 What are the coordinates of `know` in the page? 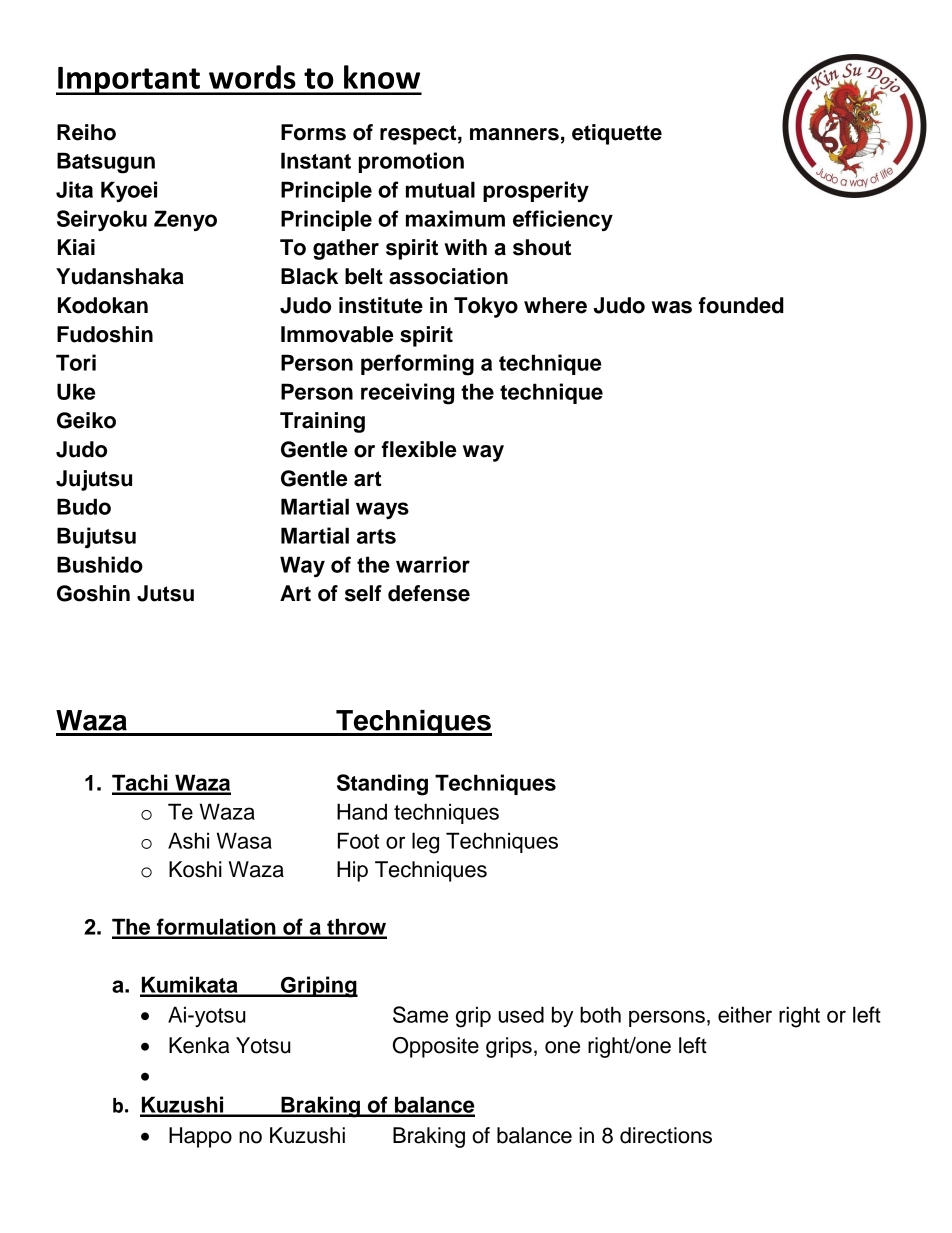 It's located at (382, 77).
